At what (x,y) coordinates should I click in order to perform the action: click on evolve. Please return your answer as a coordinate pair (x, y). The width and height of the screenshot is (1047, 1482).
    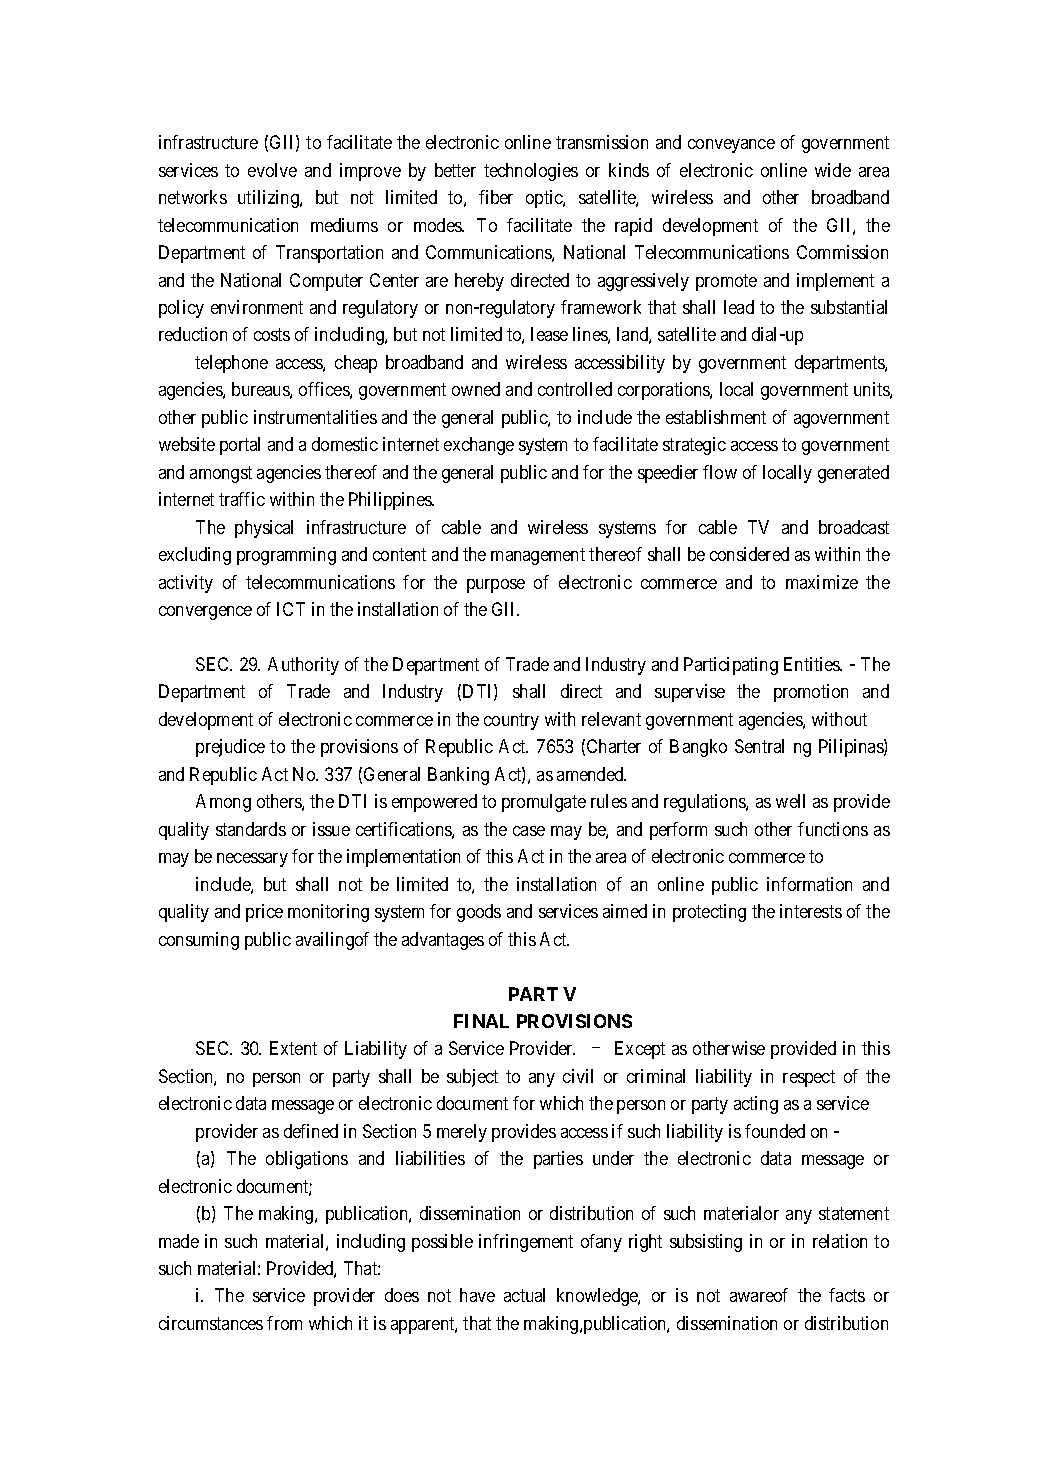
    Looking at the image, I should click on (272, 170).
